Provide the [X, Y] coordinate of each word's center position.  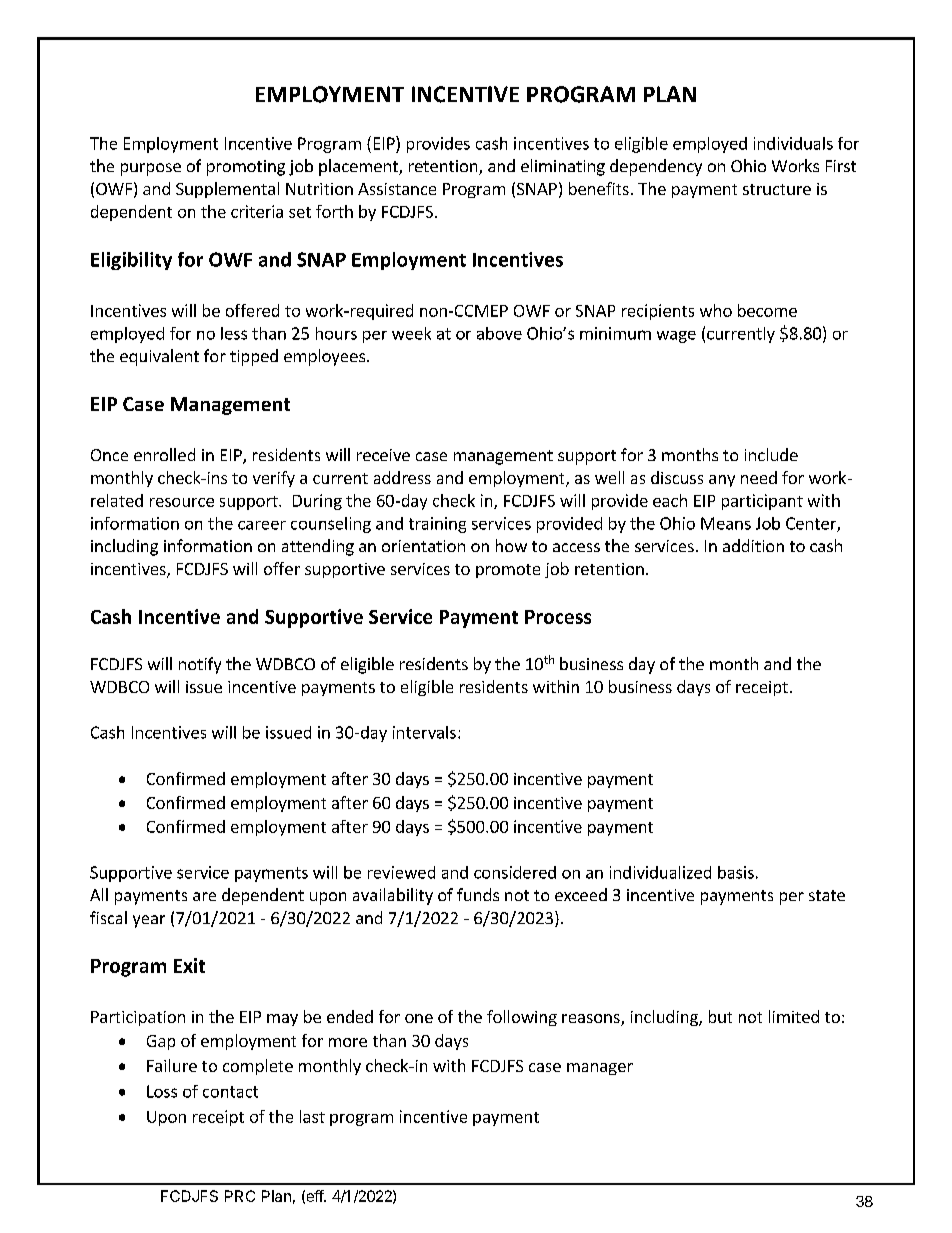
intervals [424, 732]
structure [777, 189]
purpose [151, 169]
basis [736, 872]
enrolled [164, 454]
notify [200, 665]
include [771, 454]
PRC [240, 1196]
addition [753, 545]
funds [478, 894]
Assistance [397, 189]
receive [383, 455]
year [149, 921]
